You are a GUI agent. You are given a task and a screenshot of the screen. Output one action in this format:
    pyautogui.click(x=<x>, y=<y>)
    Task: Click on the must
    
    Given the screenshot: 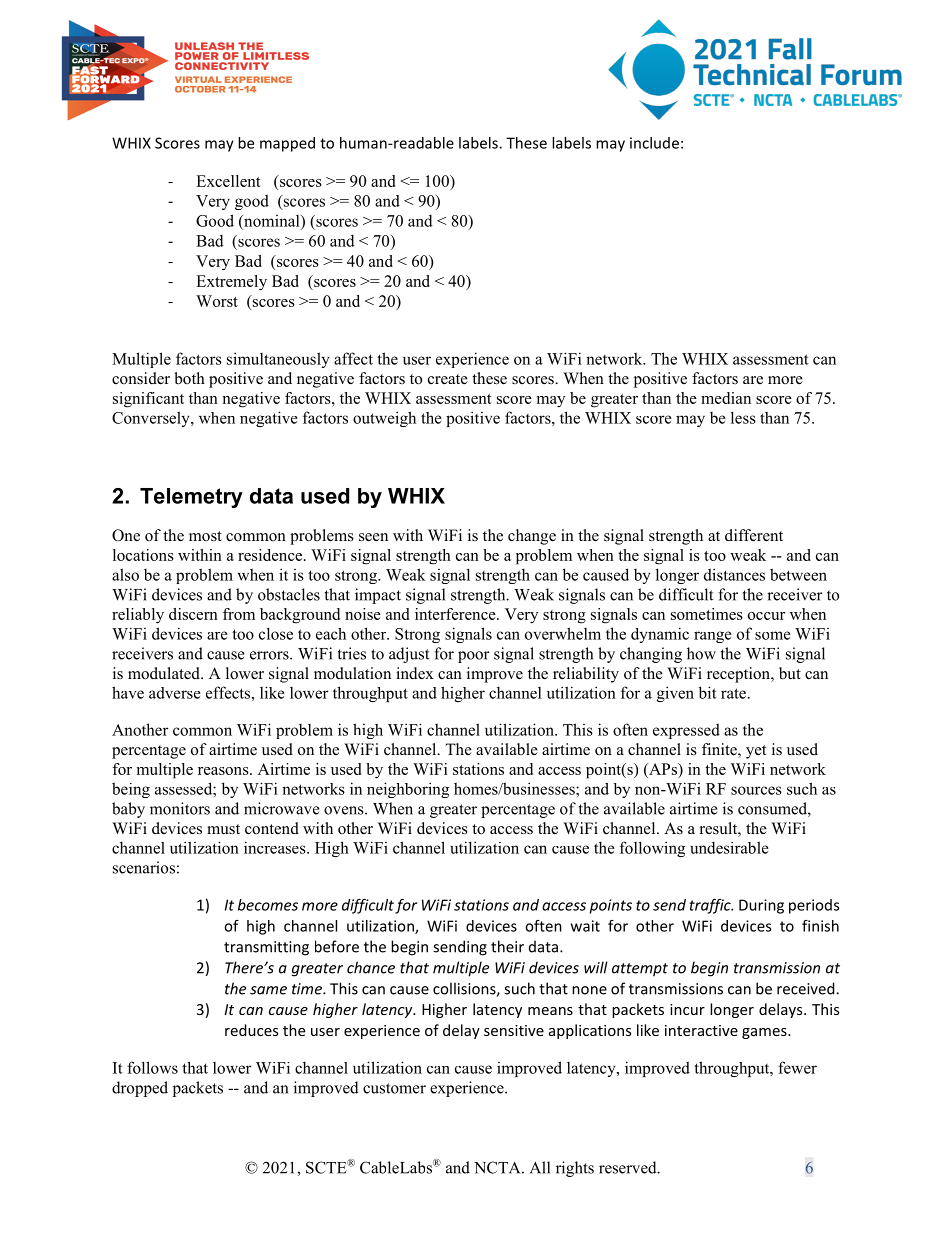 What is the action you would take?
    pyautogui.click(x=223, y=829)
